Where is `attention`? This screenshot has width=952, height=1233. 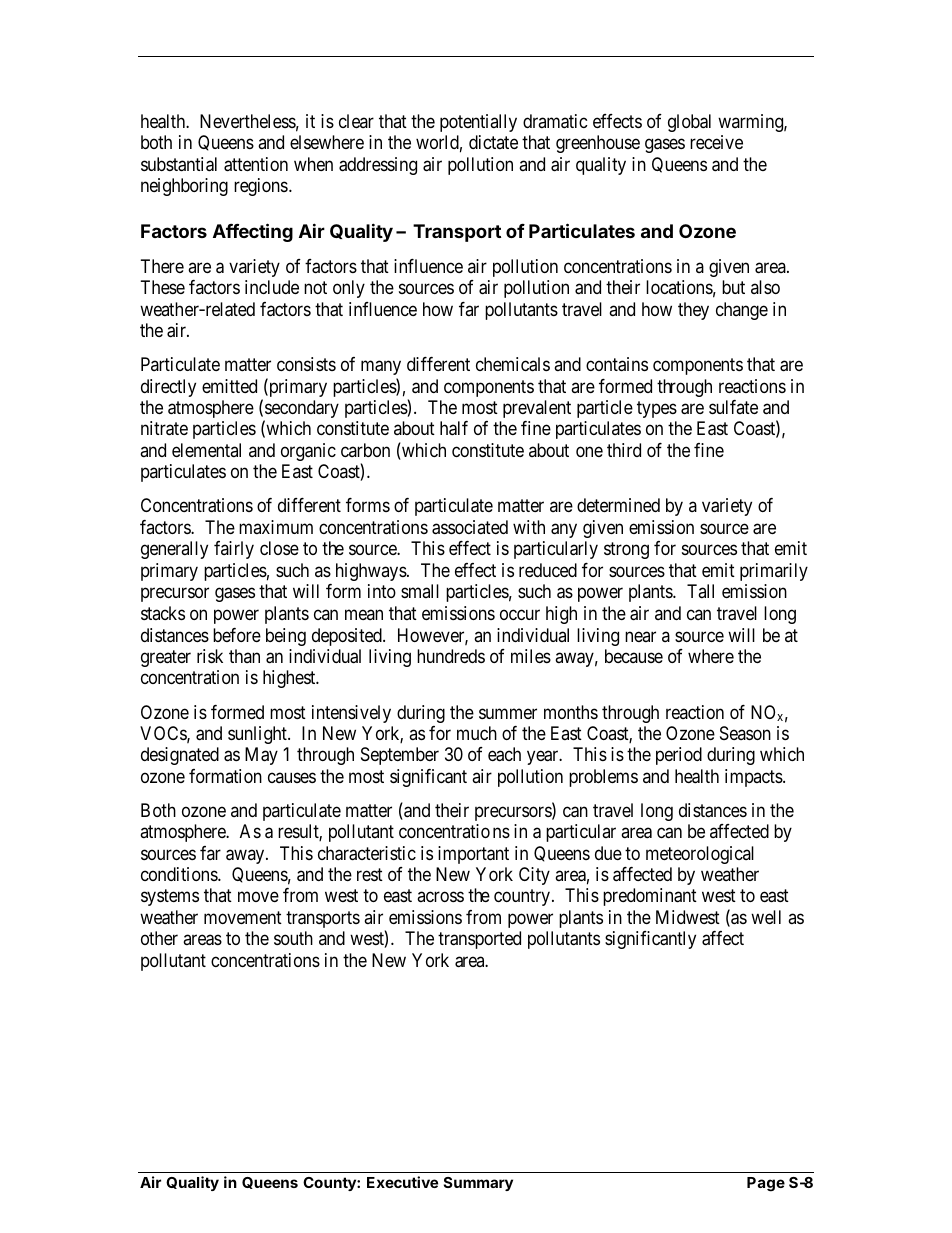
attention is located at coordinates (256, 164).
